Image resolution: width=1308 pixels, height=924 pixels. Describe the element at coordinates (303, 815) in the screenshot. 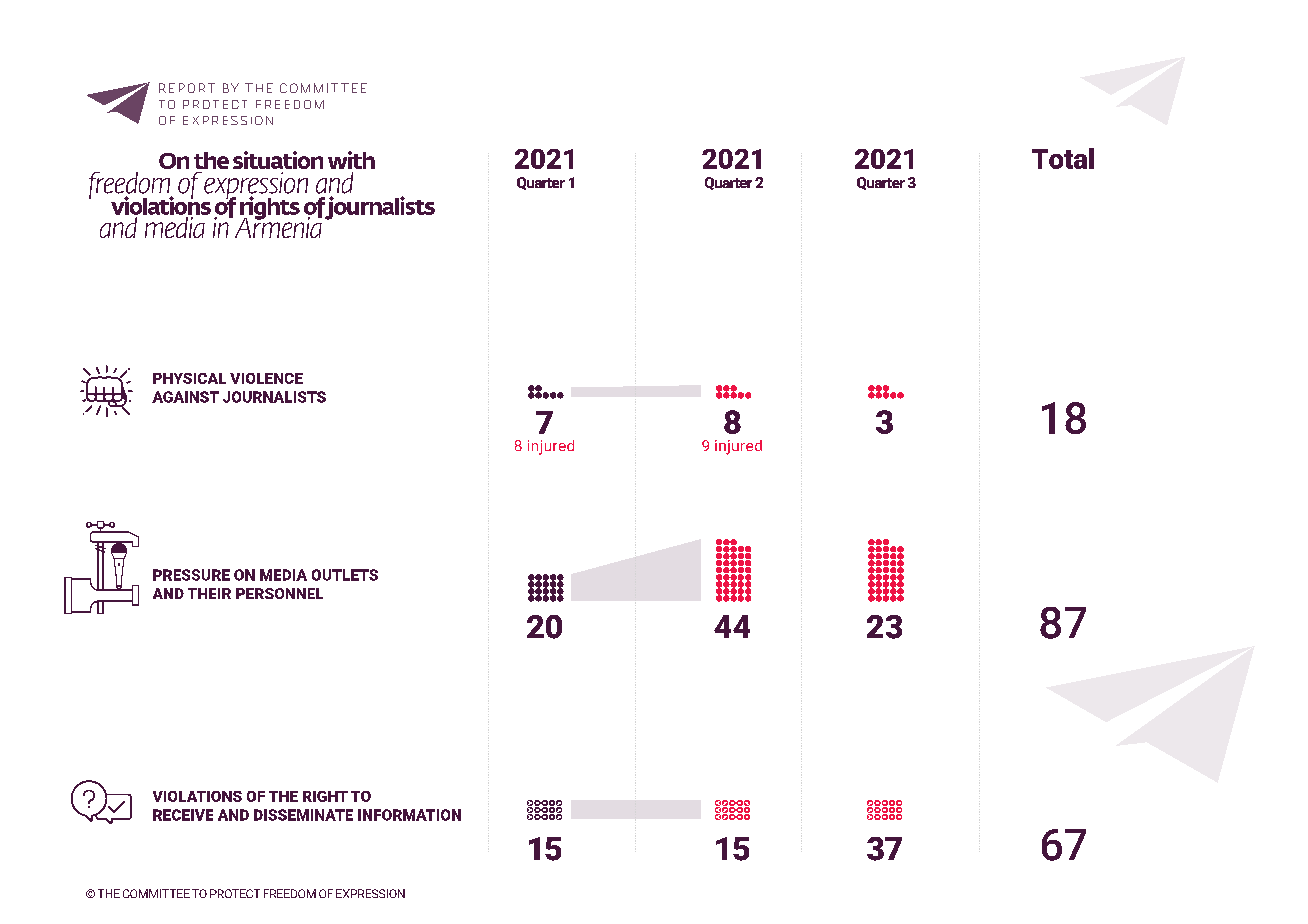

I see `DISSEMINATE` at that location.
